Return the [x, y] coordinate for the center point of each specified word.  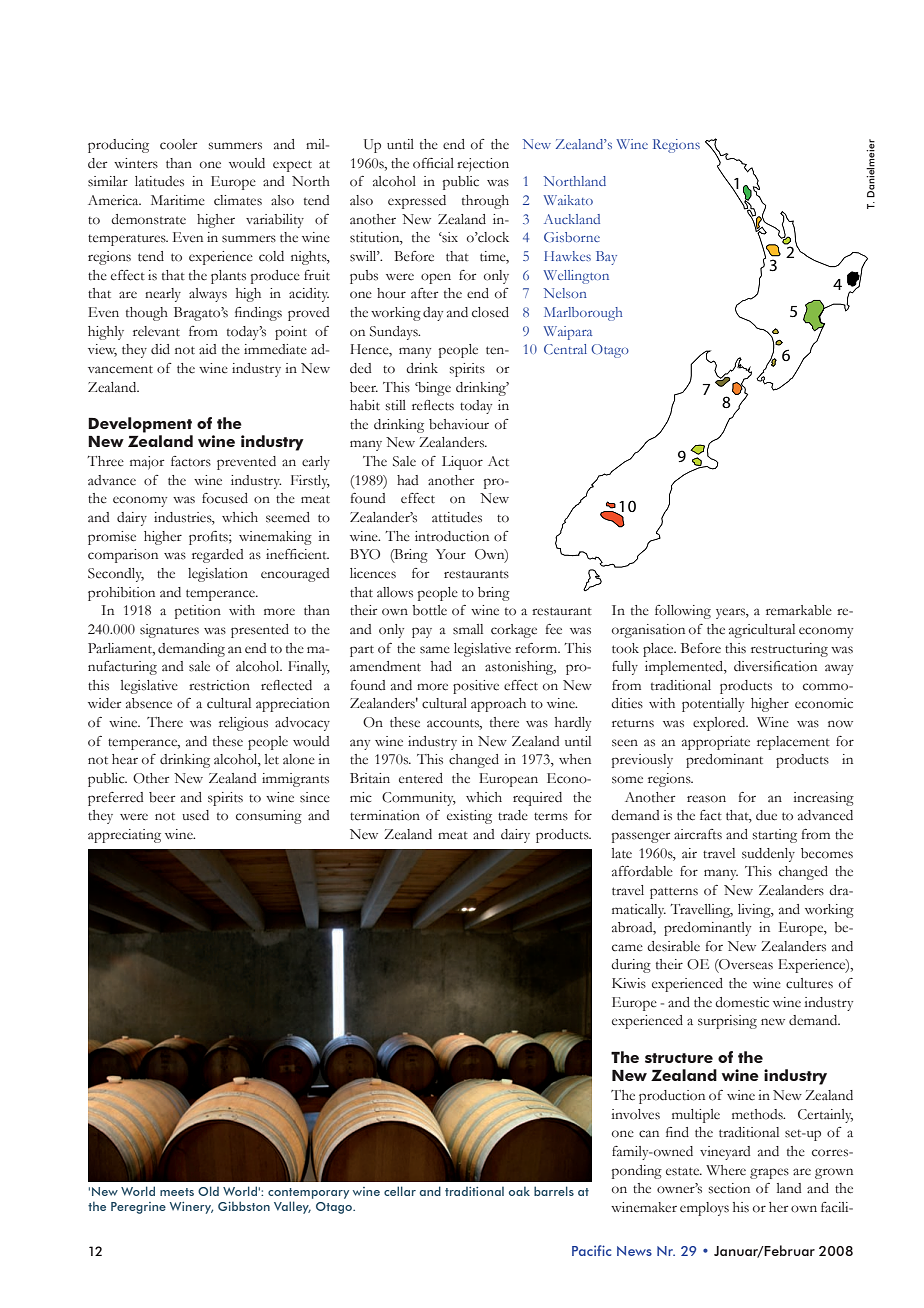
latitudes [159, 181]
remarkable [799, 610]
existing [469, 817]
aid [207, 349]
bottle [429, 610]
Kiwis [629, 983]
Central [565, 349]
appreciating [124, 836]
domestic [742, 1002]
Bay [606, 258]
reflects [433, 405]
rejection [483, 165]
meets [177, 1192]
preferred [115, 799]
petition [197, 612]
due [766, 815]
